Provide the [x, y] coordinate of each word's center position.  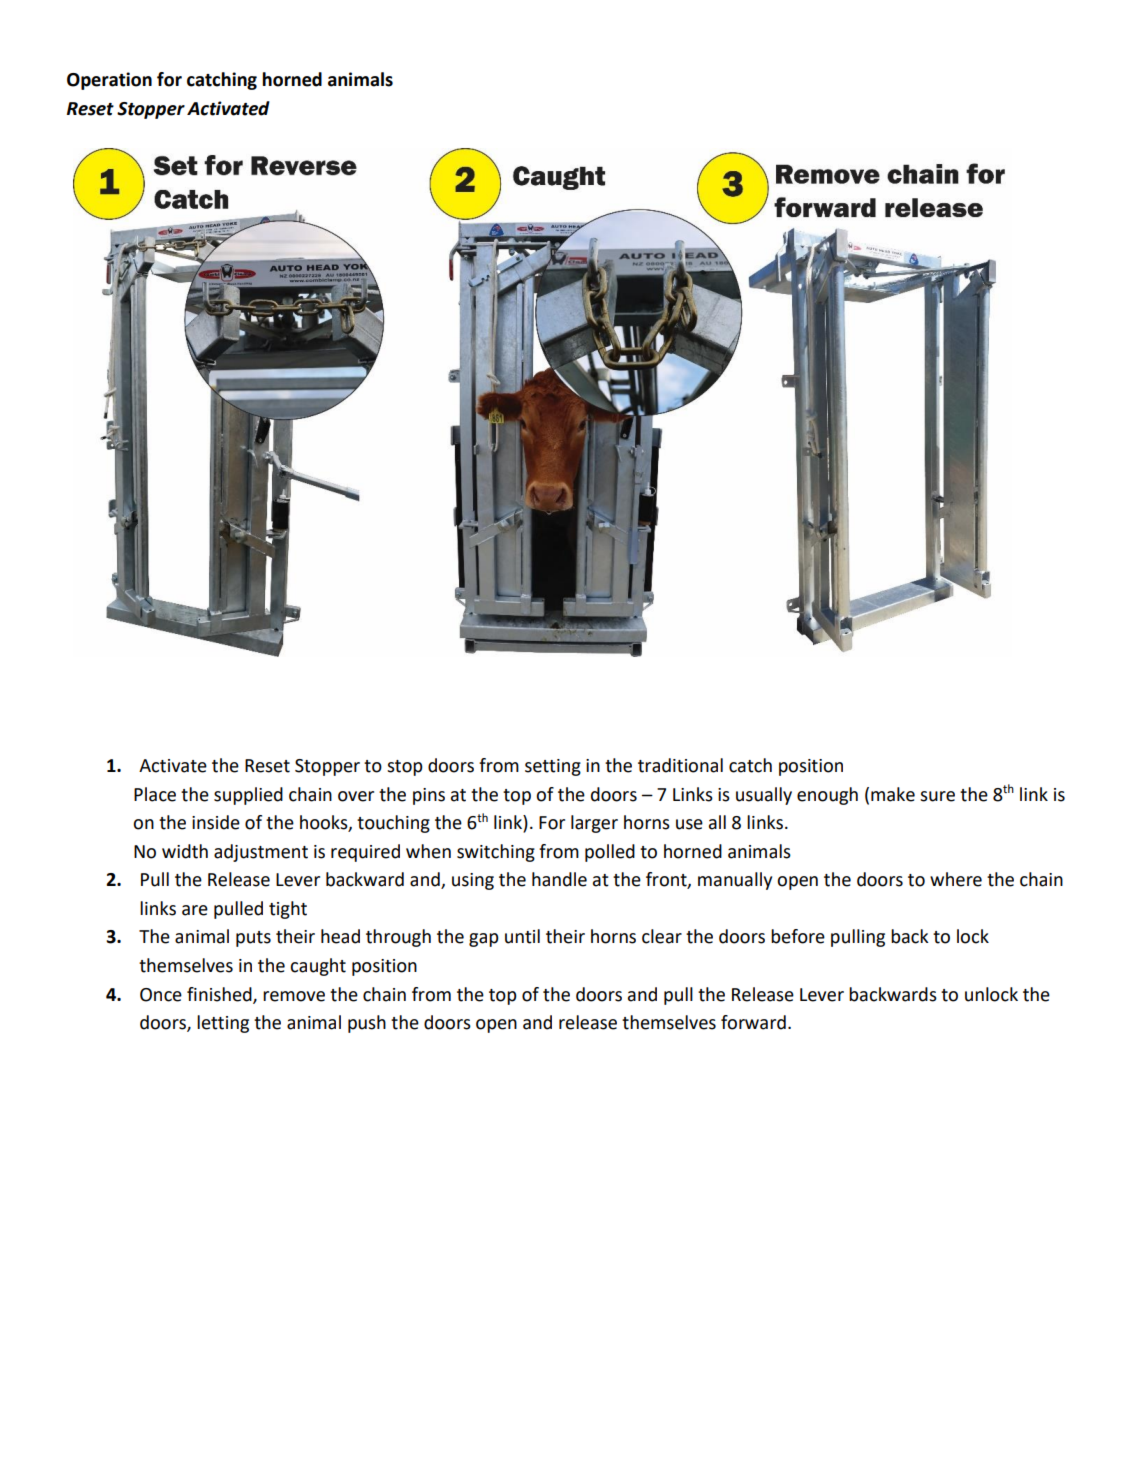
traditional [680, 765]
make [893, 794]
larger [594, 824]
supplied [248, 796]
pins [429, 796]
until [522, 936]
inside [216, 822]
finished [220, 995]
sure [937, 796]
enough [827, 796]
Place [155, 794]
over [356, 796]
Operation [109, 81]
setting [553, 767]
